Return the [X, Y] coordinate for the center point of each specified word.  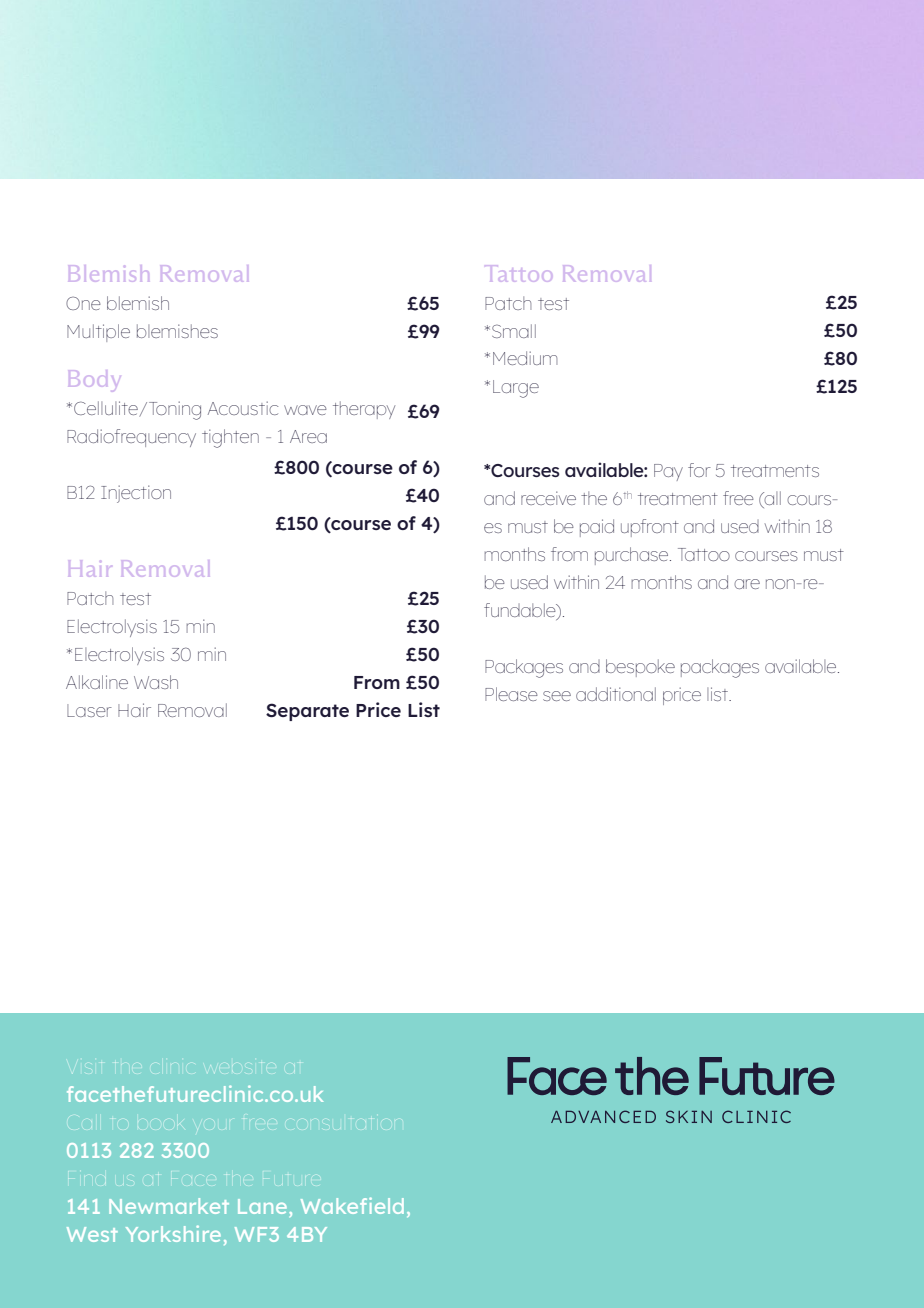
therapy [364, 410]
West [92, 1234]
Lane [264, 1206]
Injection [136, 494]
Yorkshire [173, 1233]
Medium [525, 358]
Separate [307, 712]
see [557, 696]
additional [616, 694]
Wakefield [352, 1205]
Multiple [98, 333]
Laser [89, 710]
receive [548, 498]
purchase [633, 556]
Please [511, 694]
